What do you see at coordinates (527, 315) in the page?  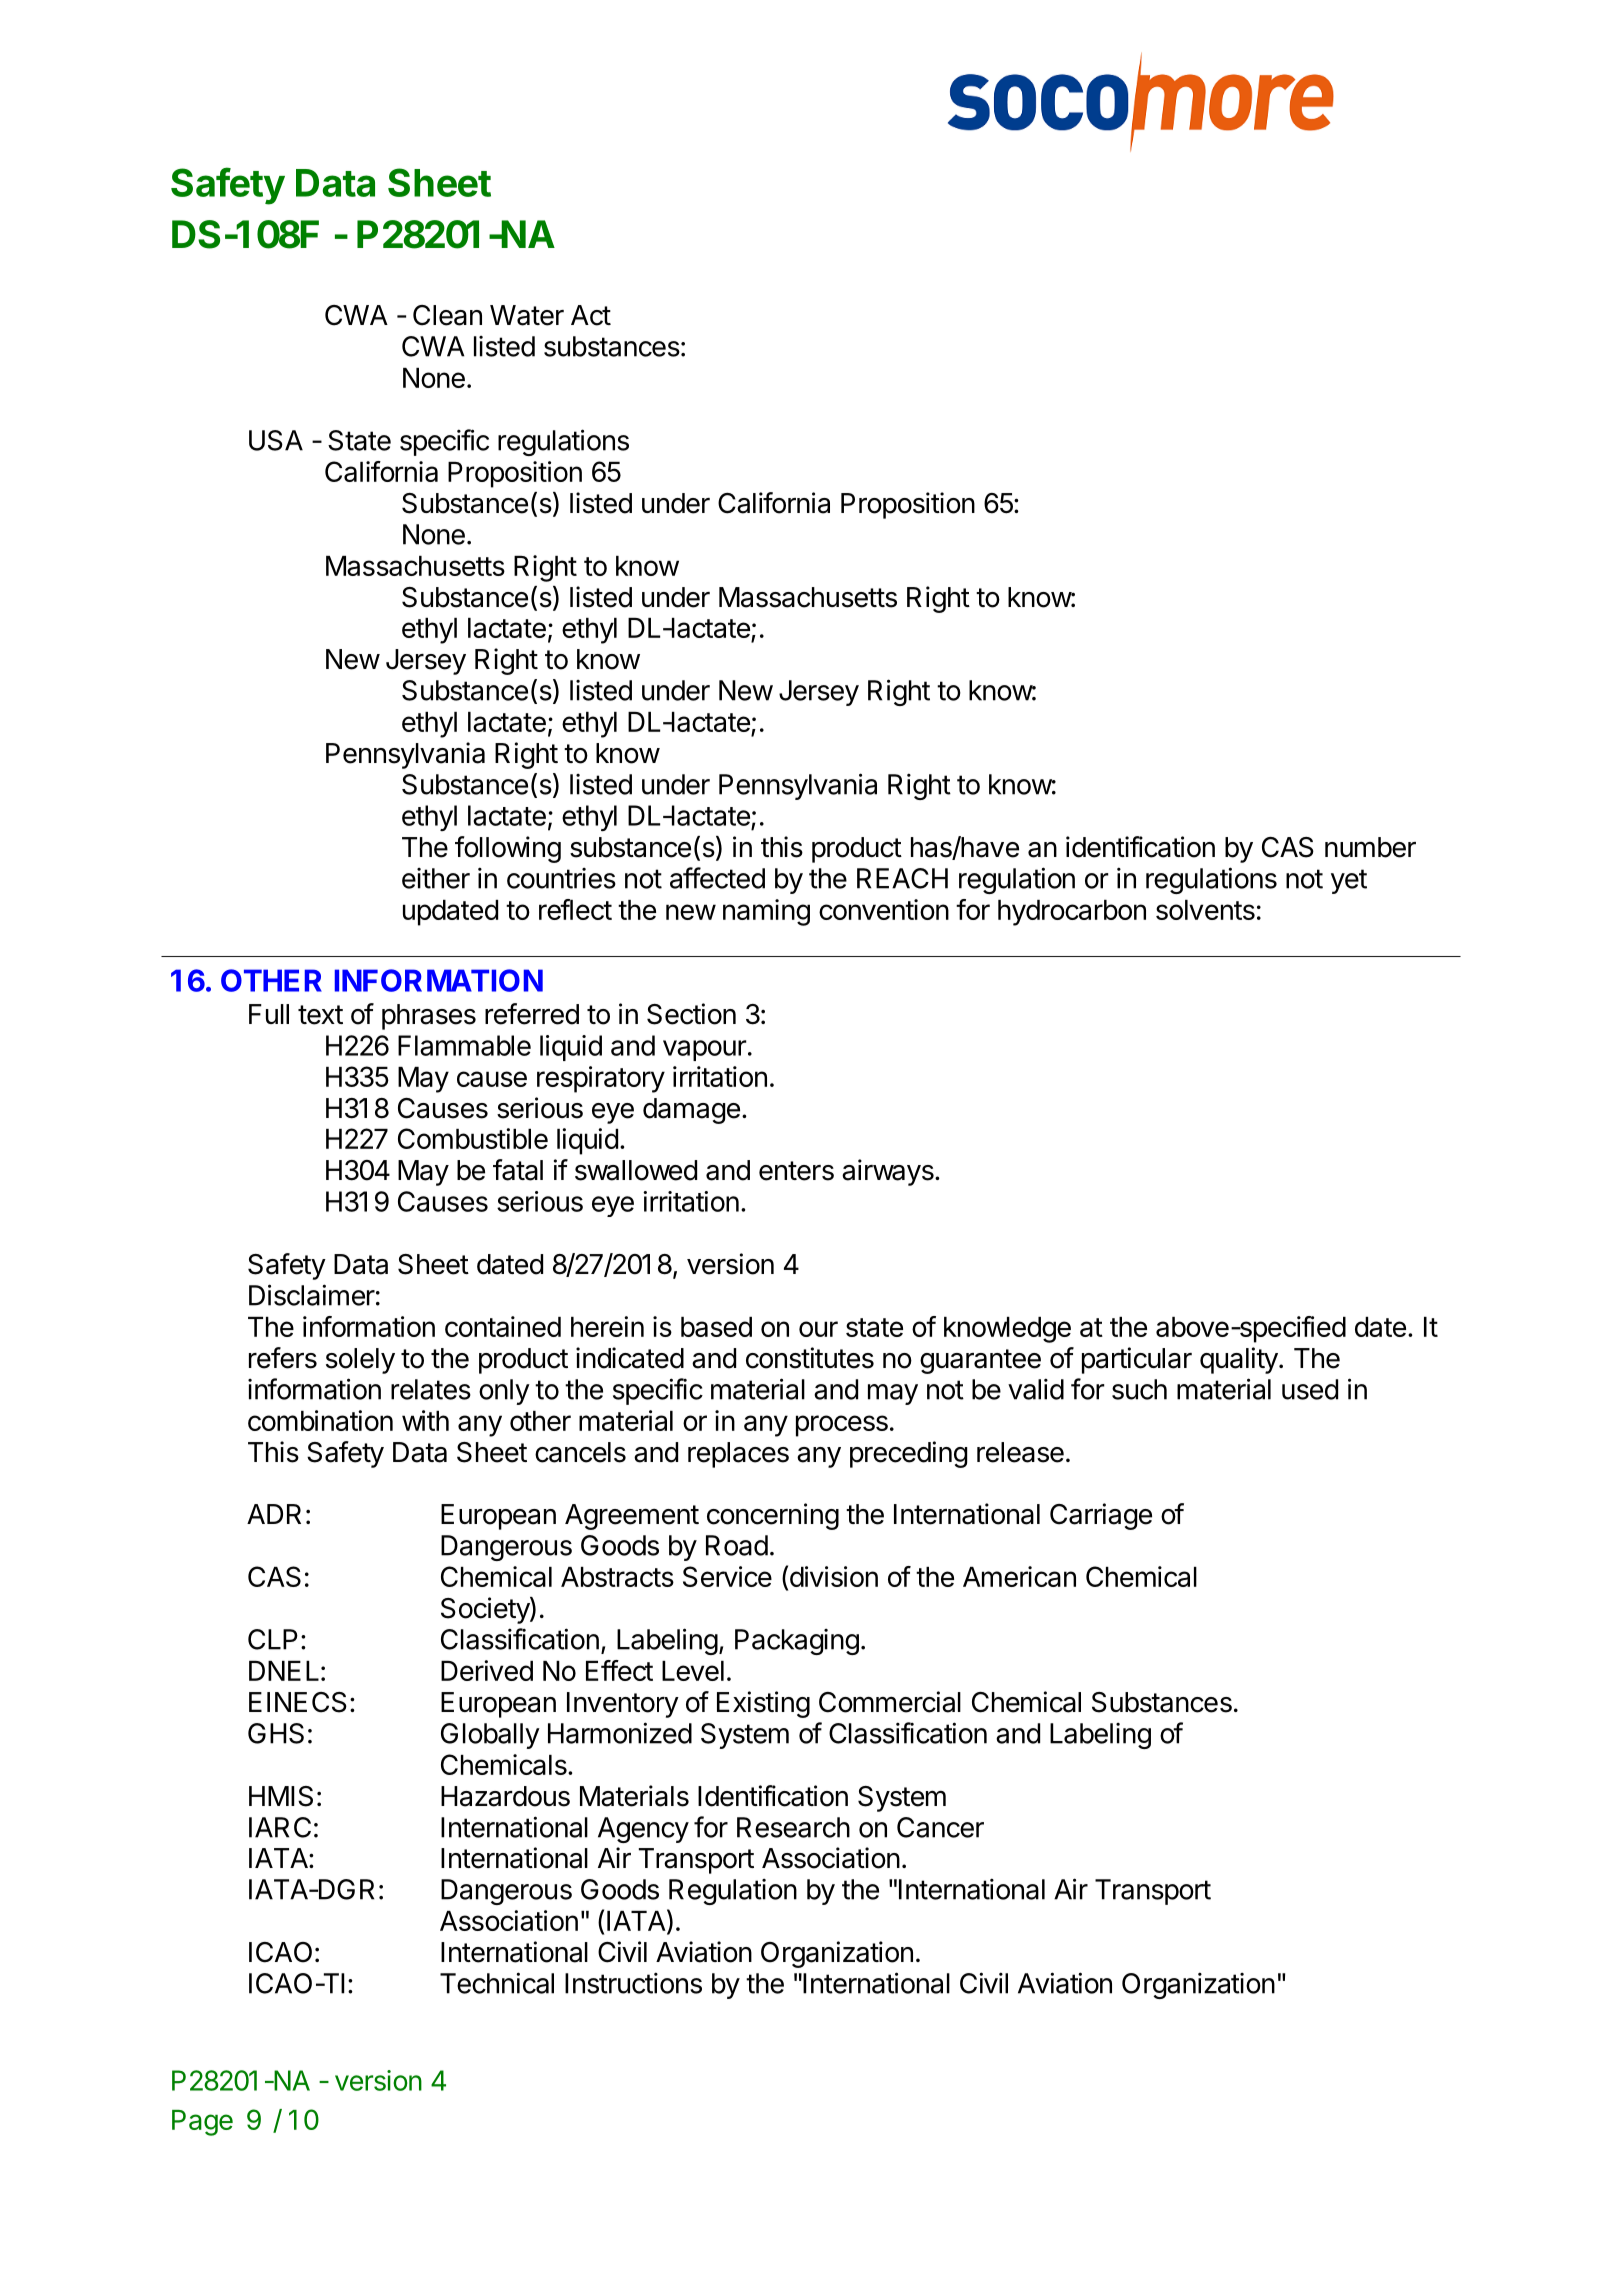 I see `Water` at bounding box center [527, 315].
